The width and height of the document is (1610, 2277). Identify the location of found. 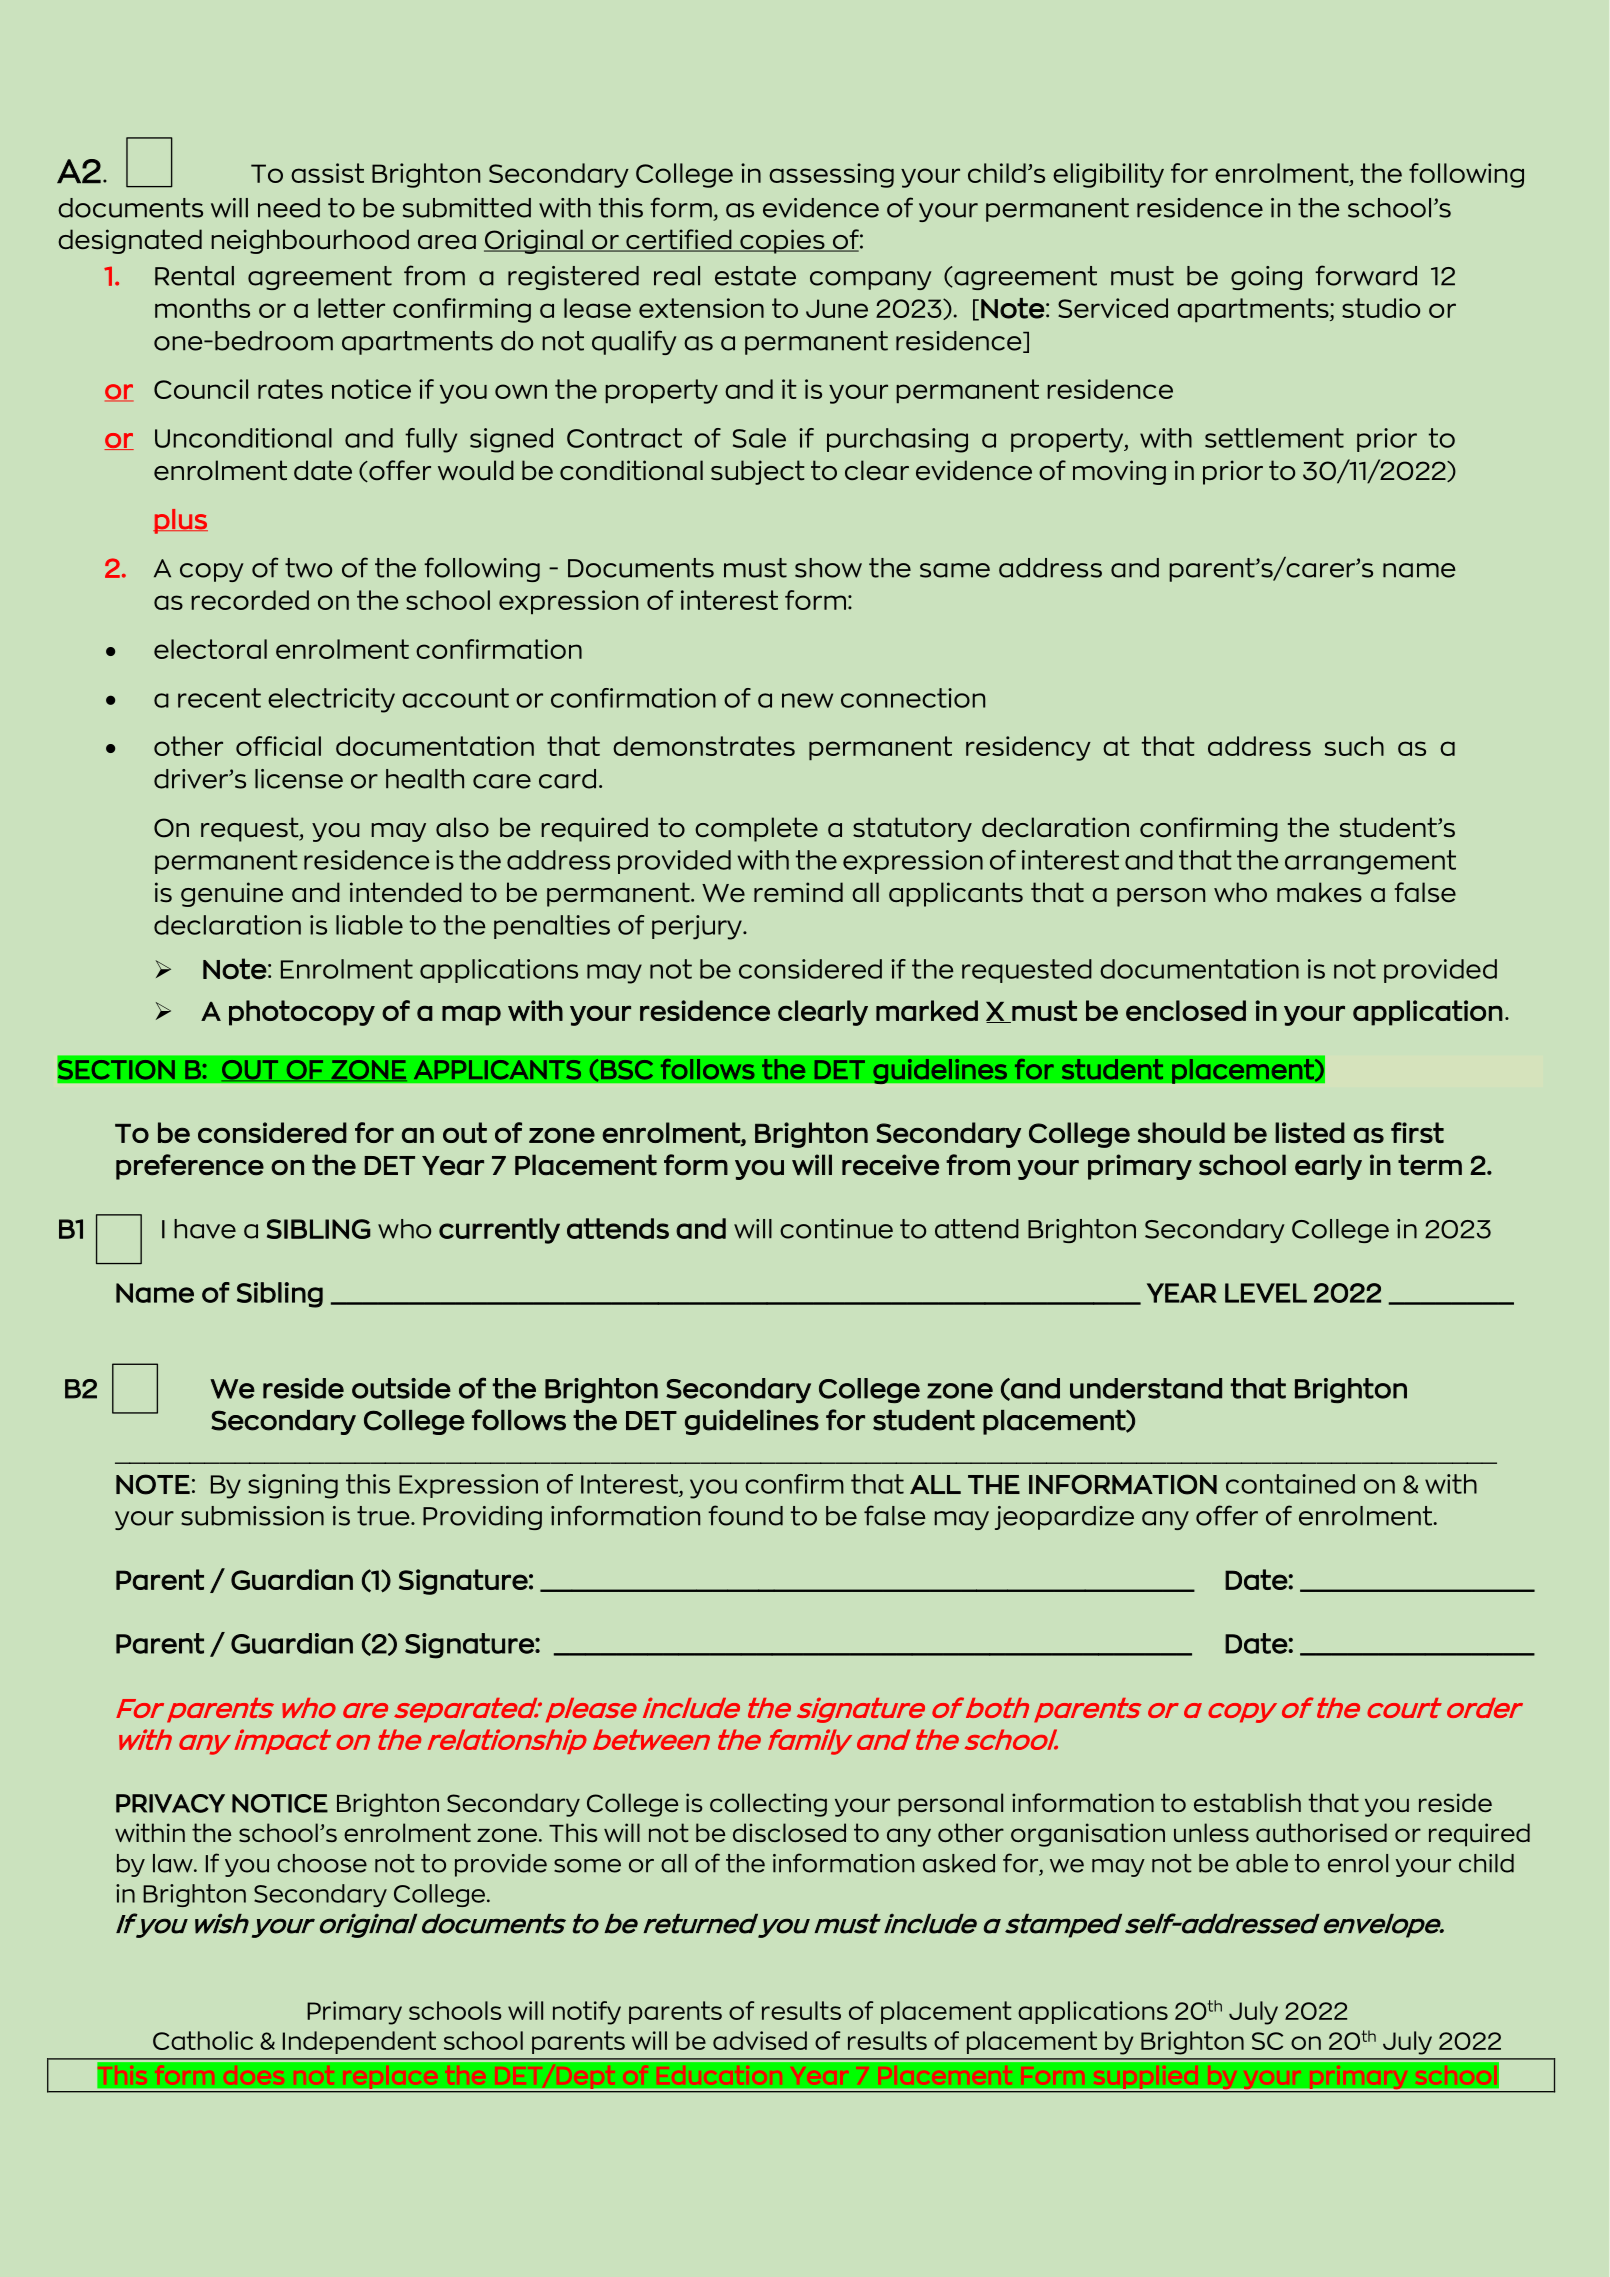
(745, 1515).
